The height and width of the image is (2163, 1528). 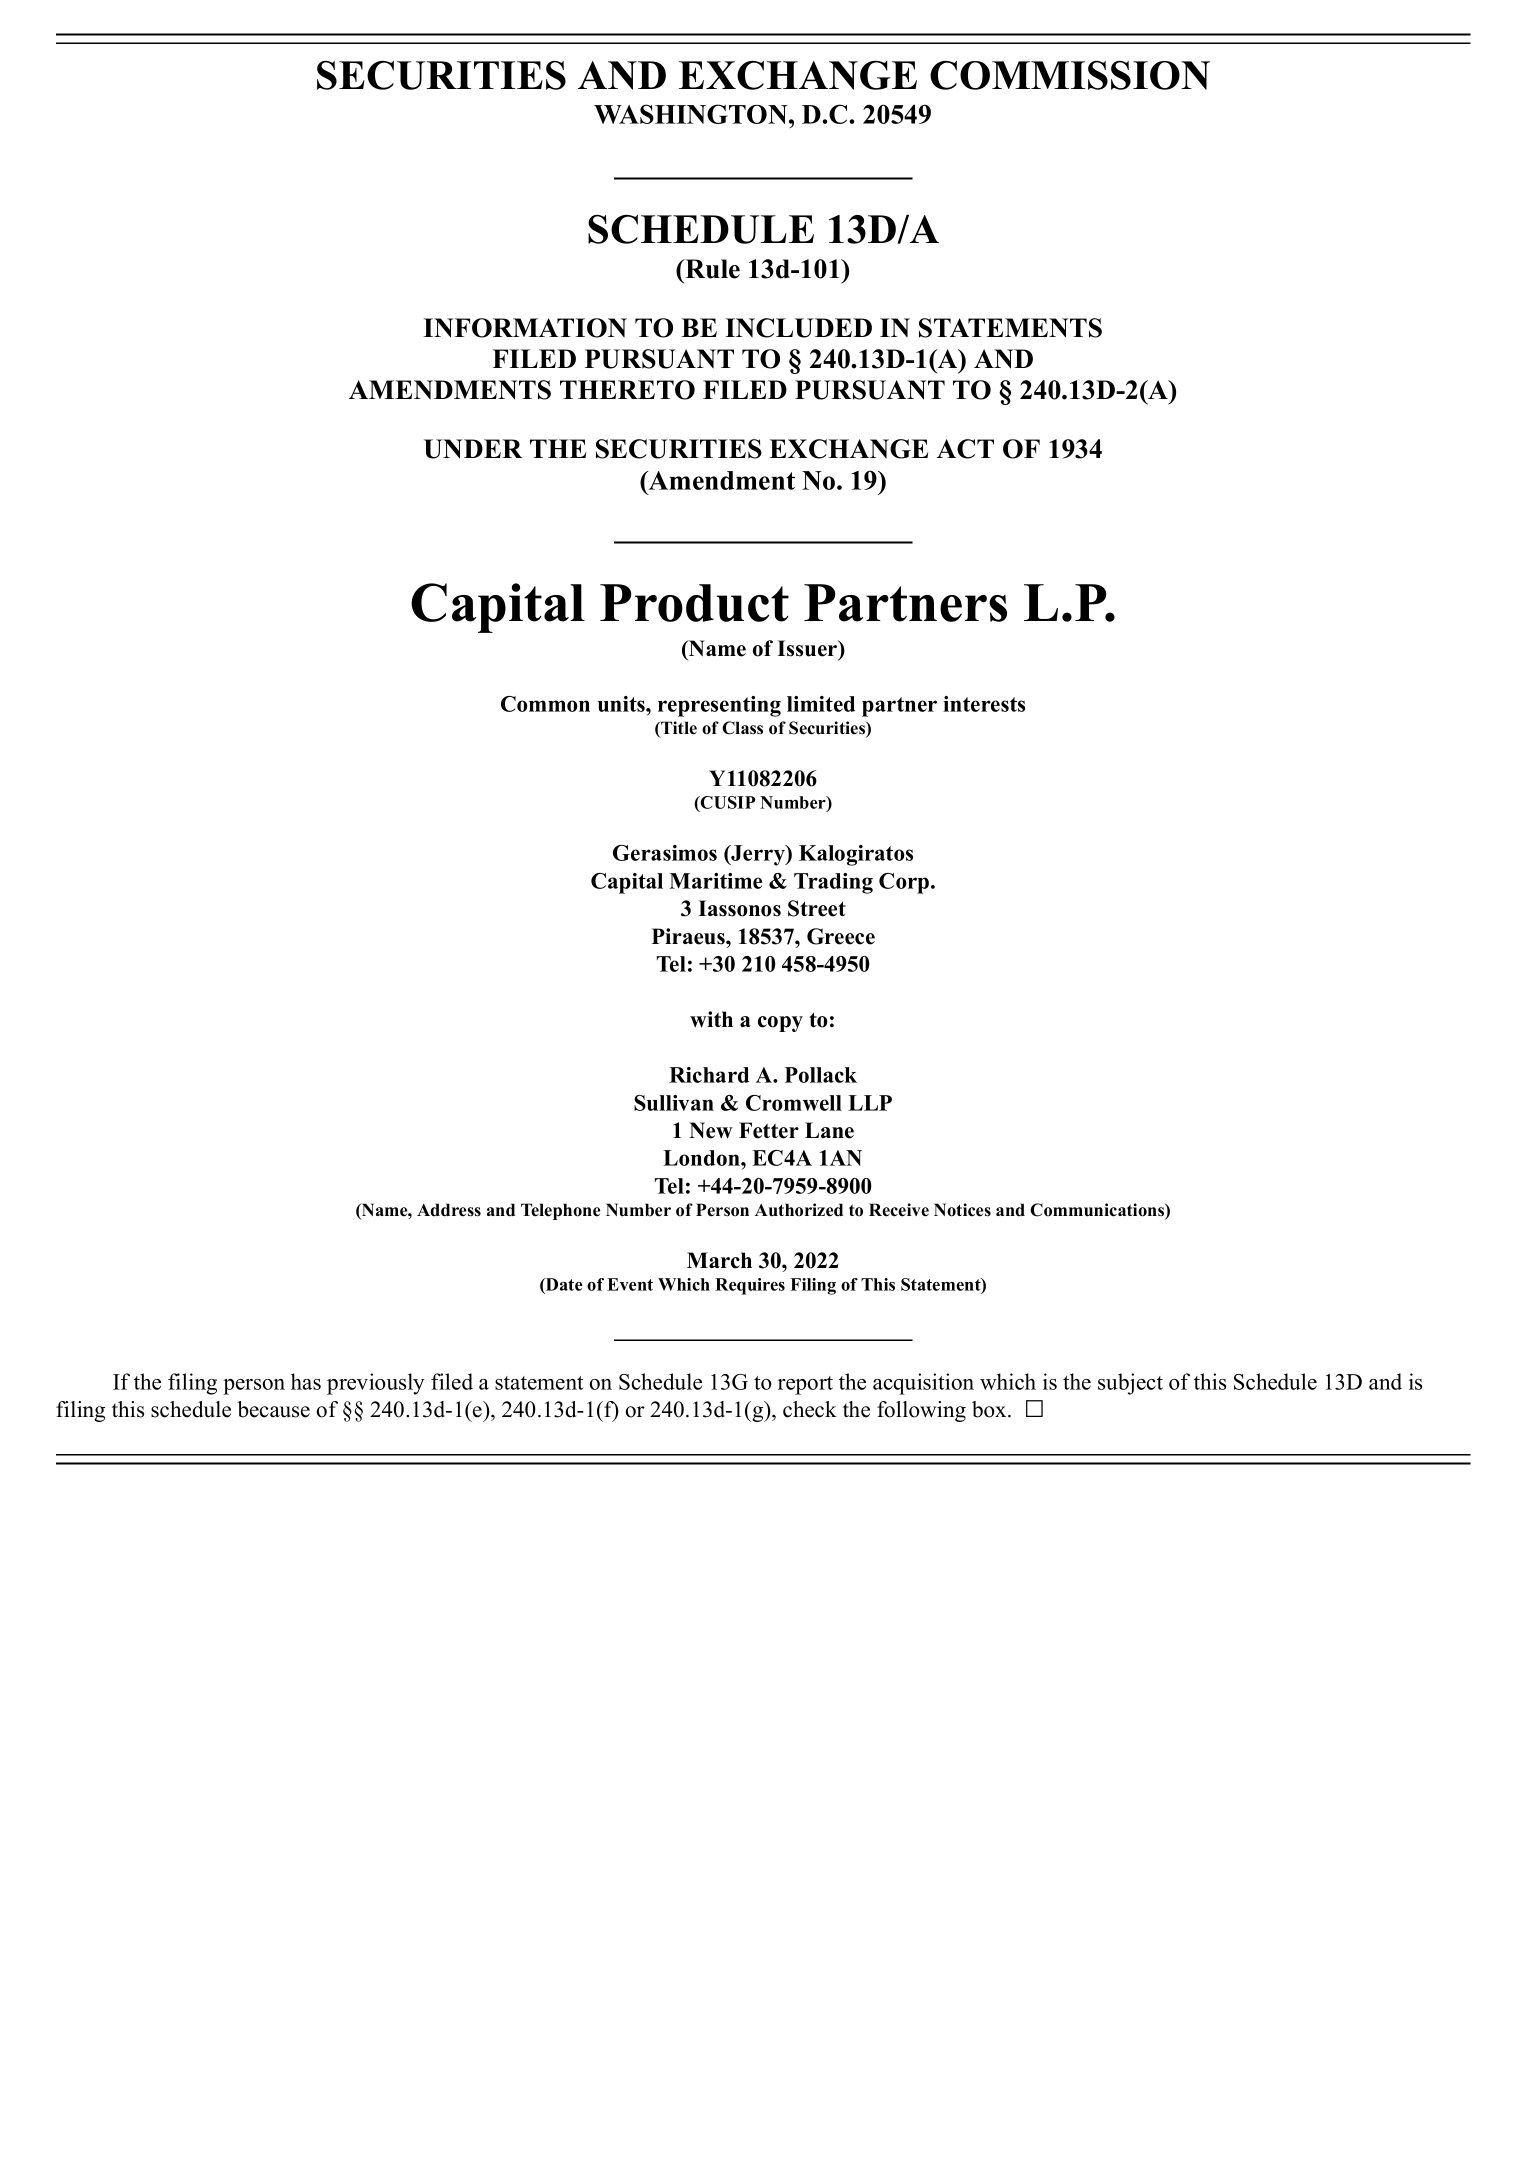 What do you see at coordinates (1070, 75) in the image?
I see `COMMISSION` at bounding box center [1070, 75].
